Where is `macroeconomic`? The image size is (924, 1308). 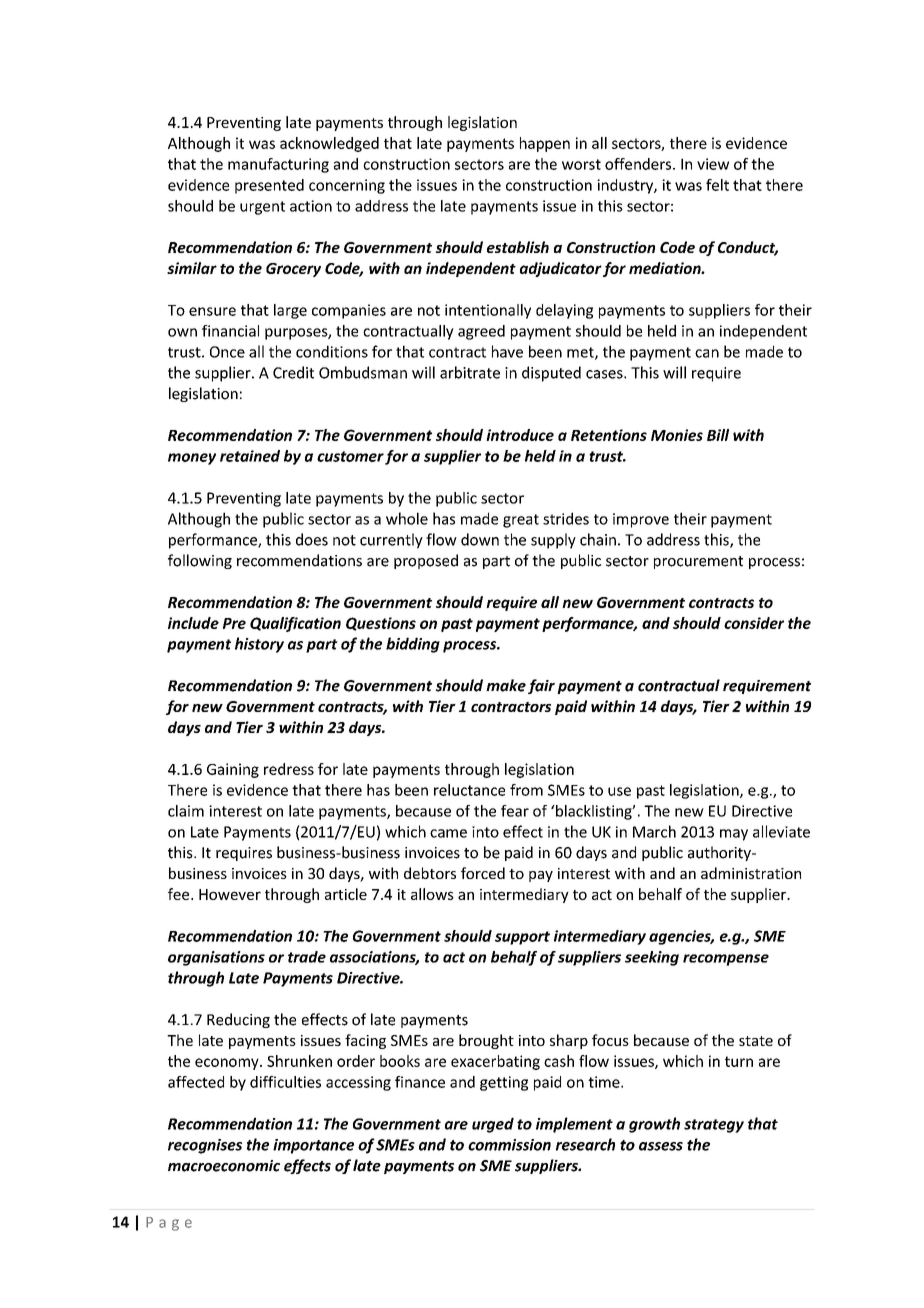
macroeconomic is located at coordinates (224, 1166).
